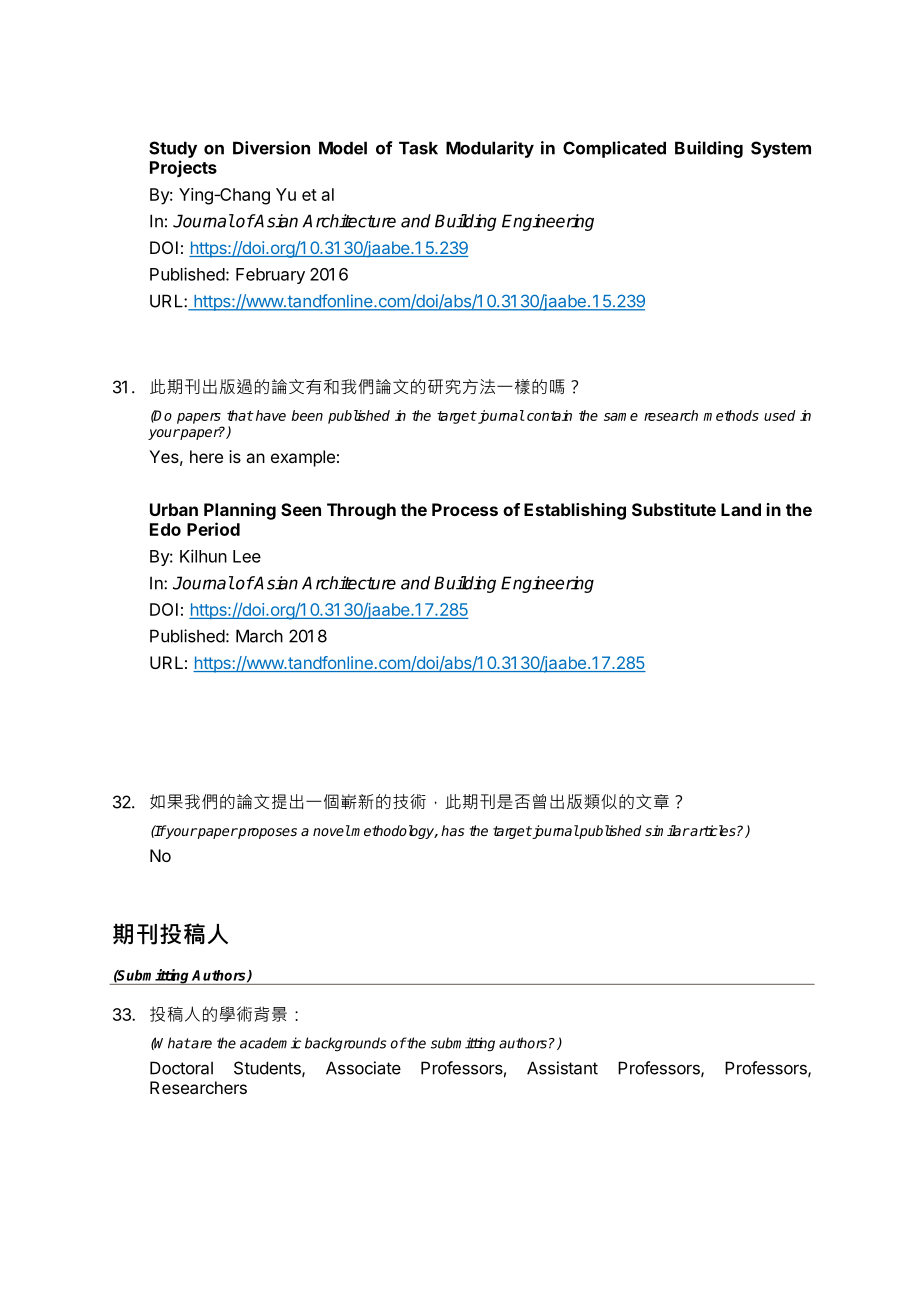 The width and height of the image is (924, 1308). Describe the element at coordinates (271, 148) in the image. I see `Diversion` at that location.
